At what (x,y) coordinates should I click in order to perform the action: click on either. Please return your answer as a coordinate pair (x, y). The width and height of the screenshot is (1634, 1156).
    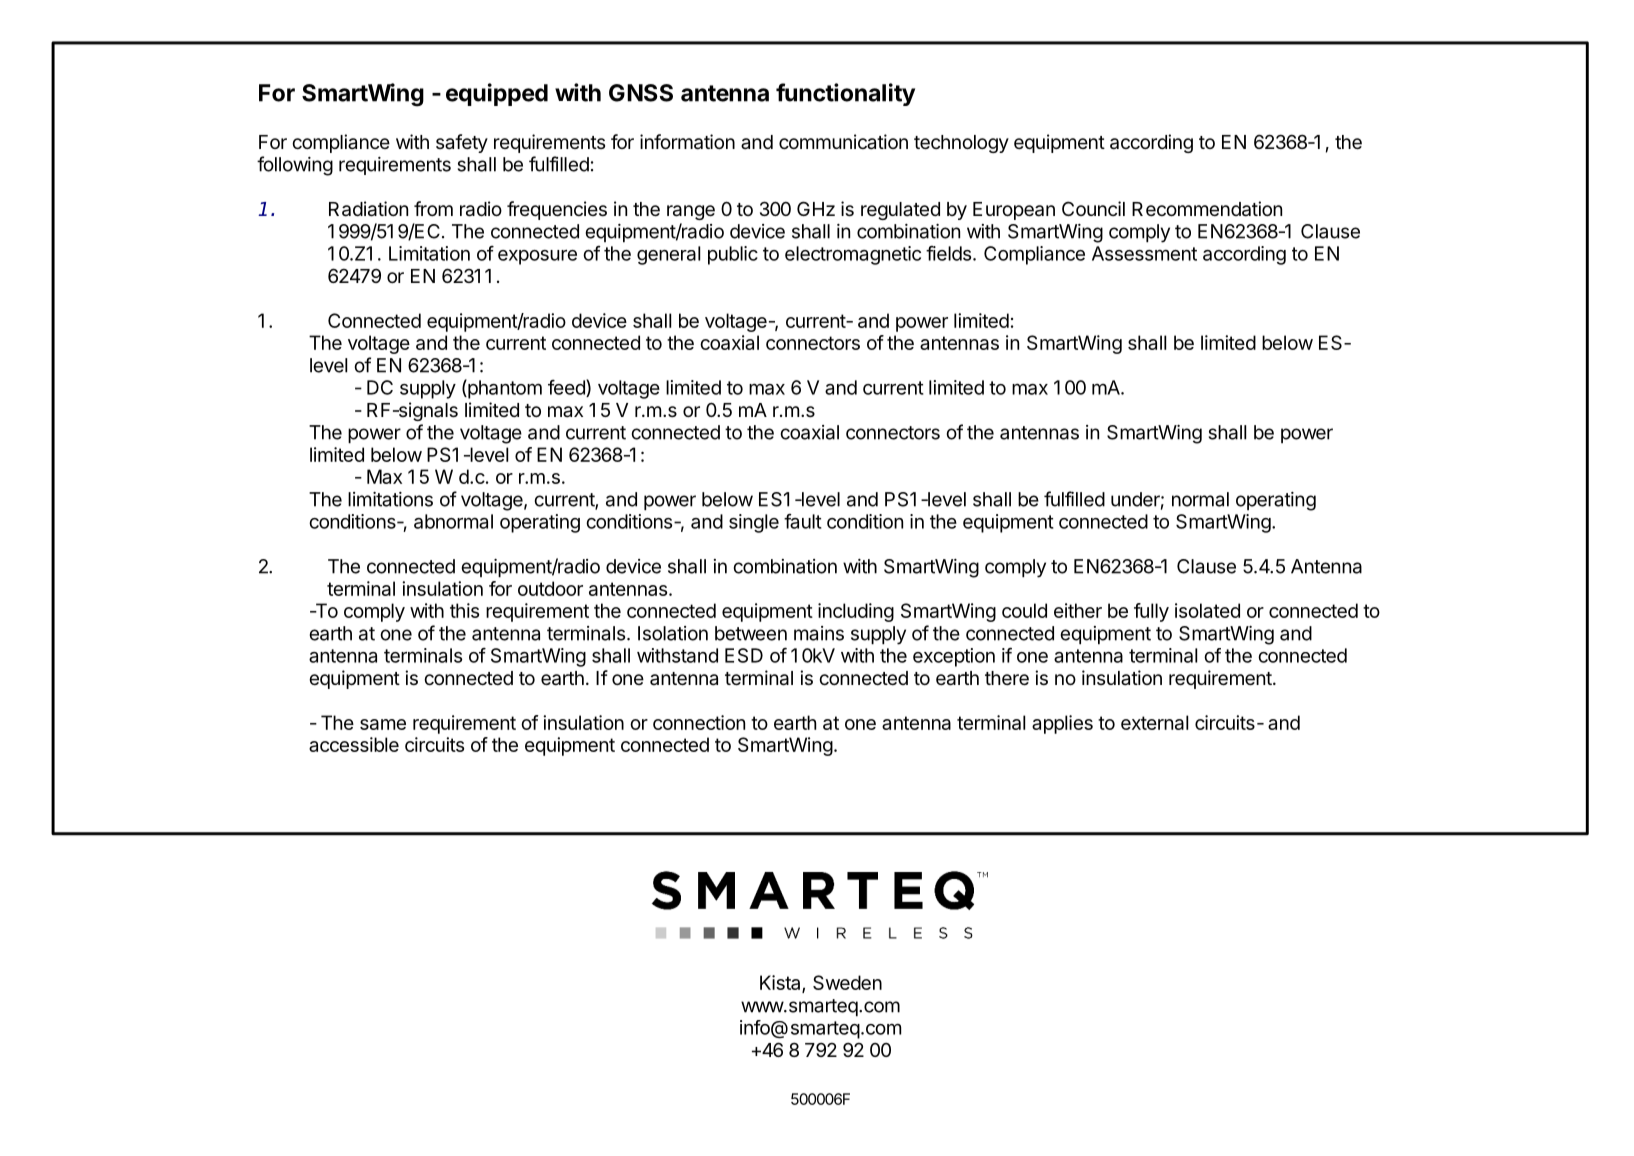
    Looking at the image, I should click on (1078, 610).
